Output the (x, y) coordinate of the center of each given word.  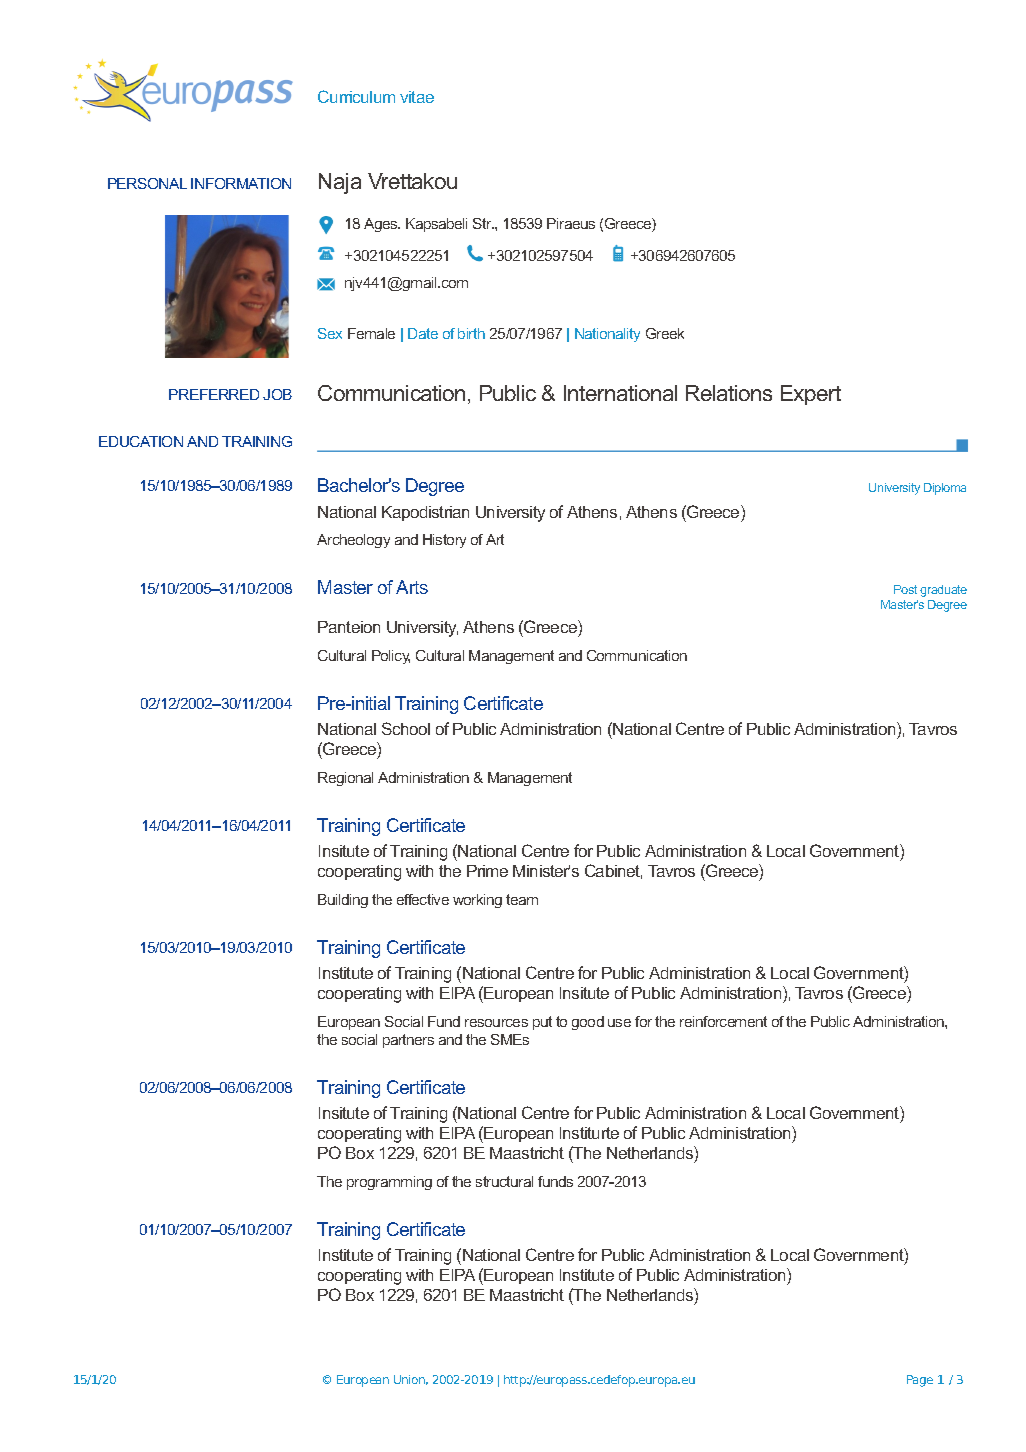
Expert (811, 395)
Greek (665, 333)
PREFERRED (214, 394)
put (542, 1023)
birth (471, 333)
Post (905, 589)
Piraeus (571, 223)
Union (411, 1380)
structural (504, 1181)
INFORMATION (241, 183)
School (406, 728)
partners (408, 1041)
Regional (345, 779)
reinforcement (723, 1021)
